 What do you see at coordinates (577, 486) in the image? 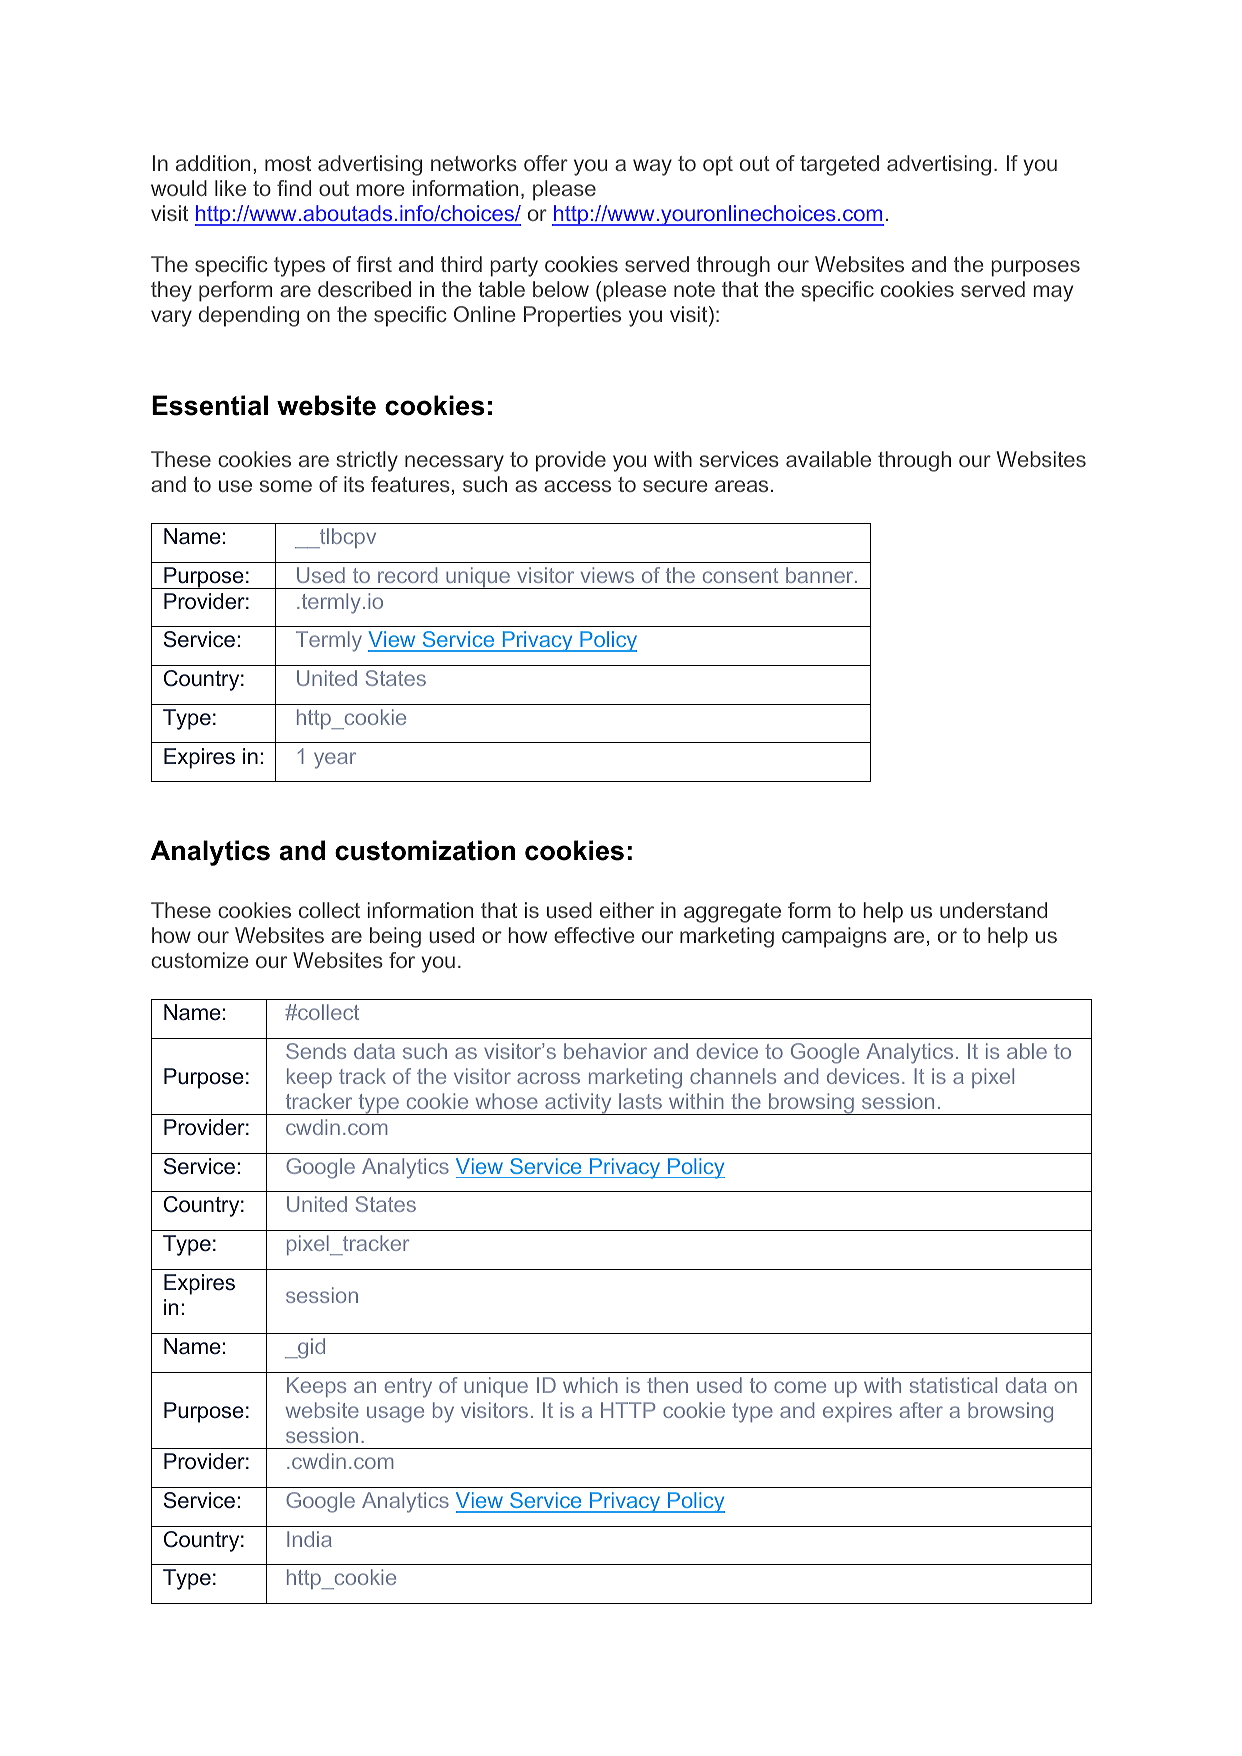
I see `access` at bounding box center [577, 486].
